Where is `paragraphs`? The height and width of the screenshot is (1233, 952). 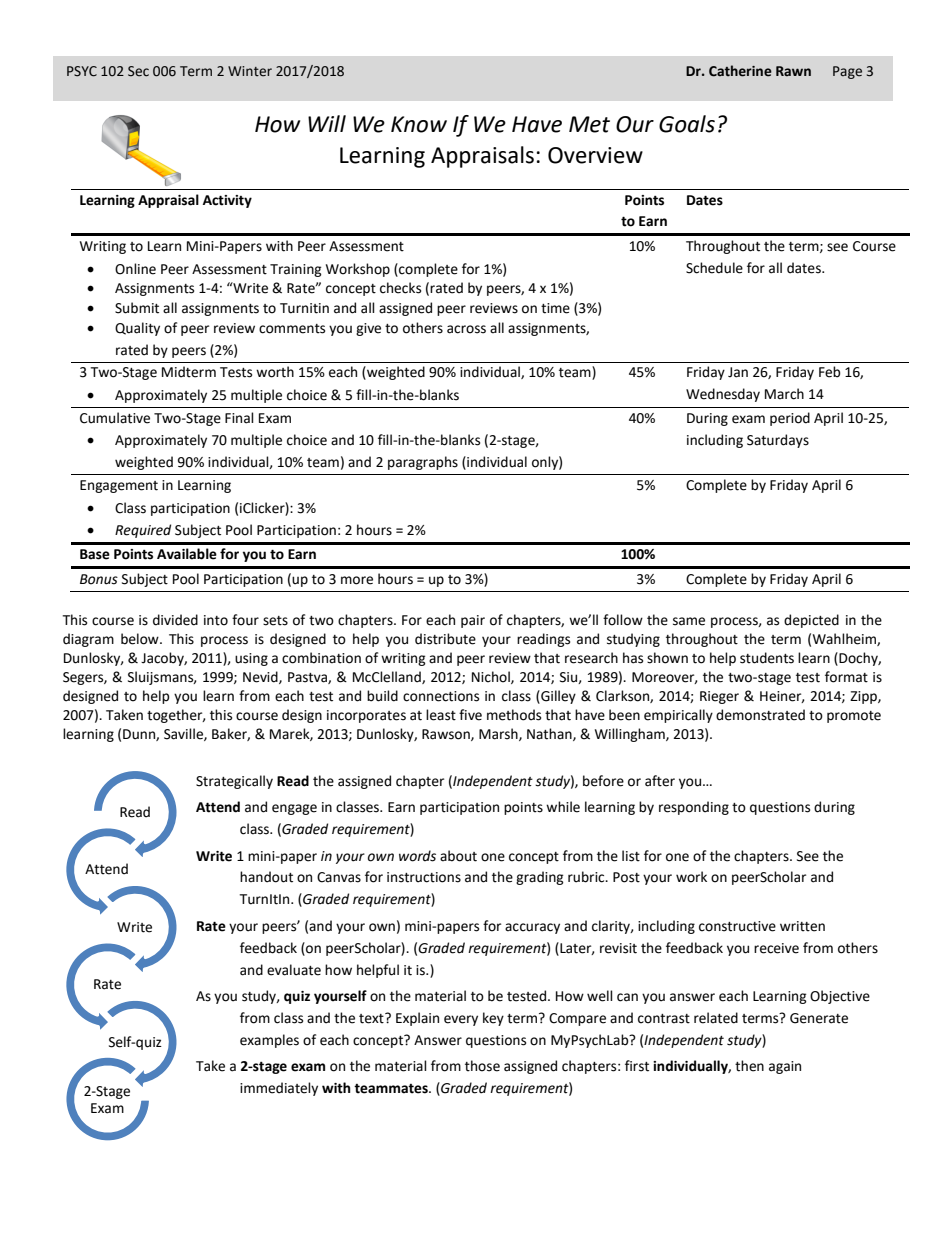
paragraphs is located at coordinates (423, 463).
